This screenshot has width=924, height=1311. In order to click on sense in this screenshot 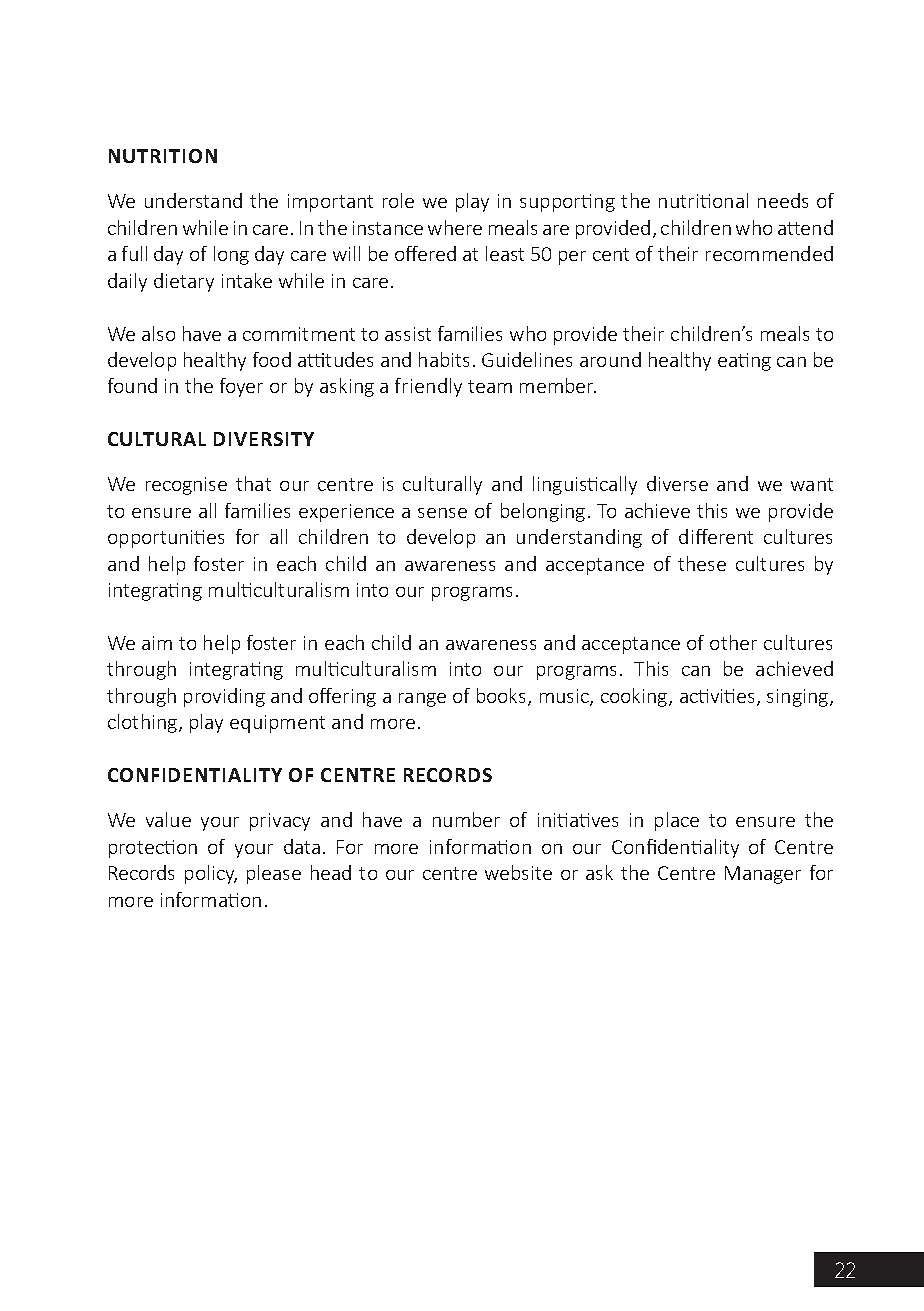, I will do `click(442, 513)`.
